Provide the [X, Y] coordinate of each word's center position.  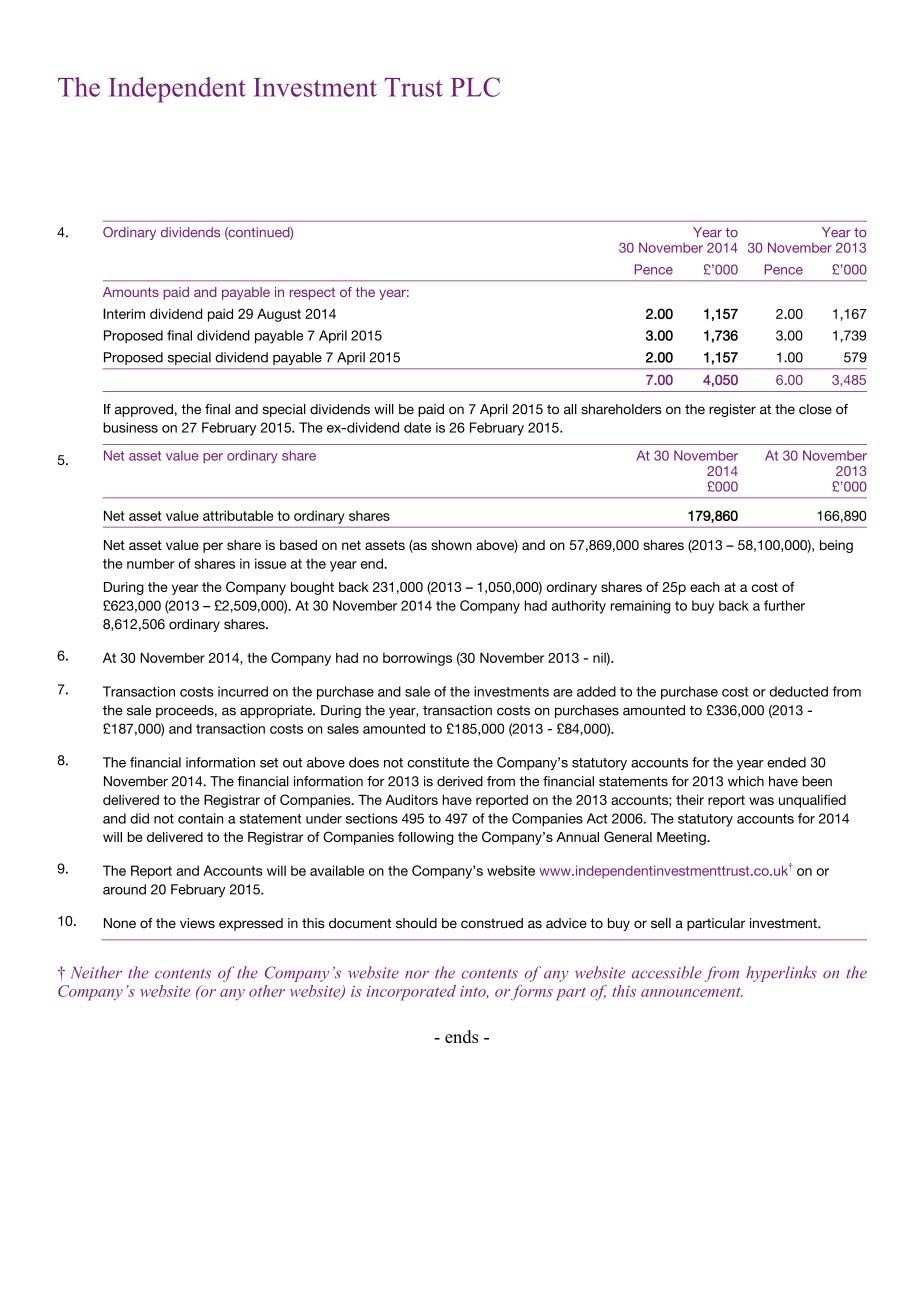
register [732, 410]
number [151, 563]
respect [312, 294]
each [705, 587]
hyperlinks [781, 974]
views [197, 923]
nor [417, 974]
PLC [475, 87]
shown [451, 545]
